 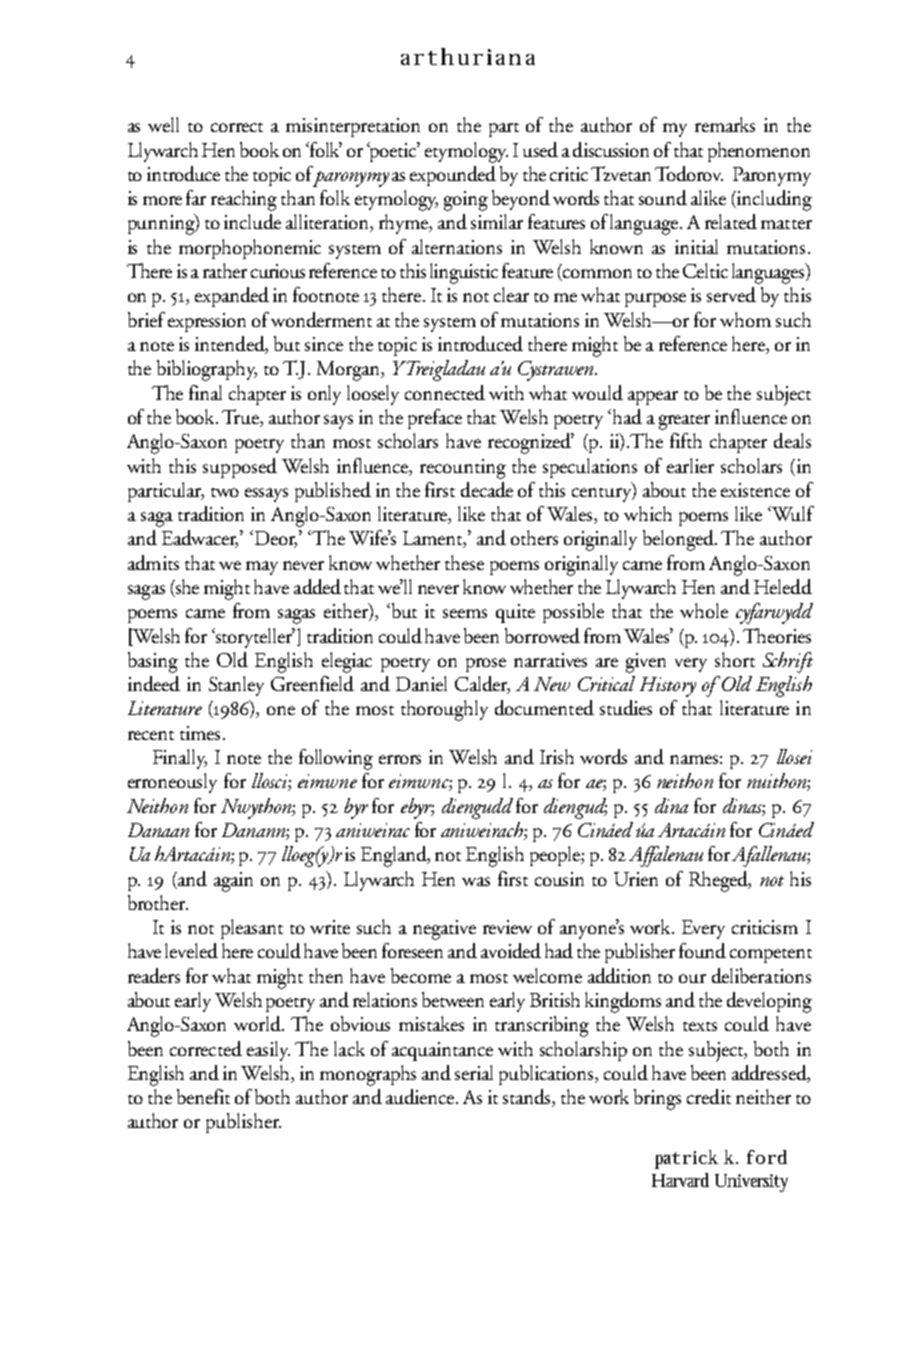 What do you see at coordinates (242, 418) in the image?
I see `True` at bounding box center [242, 418].
